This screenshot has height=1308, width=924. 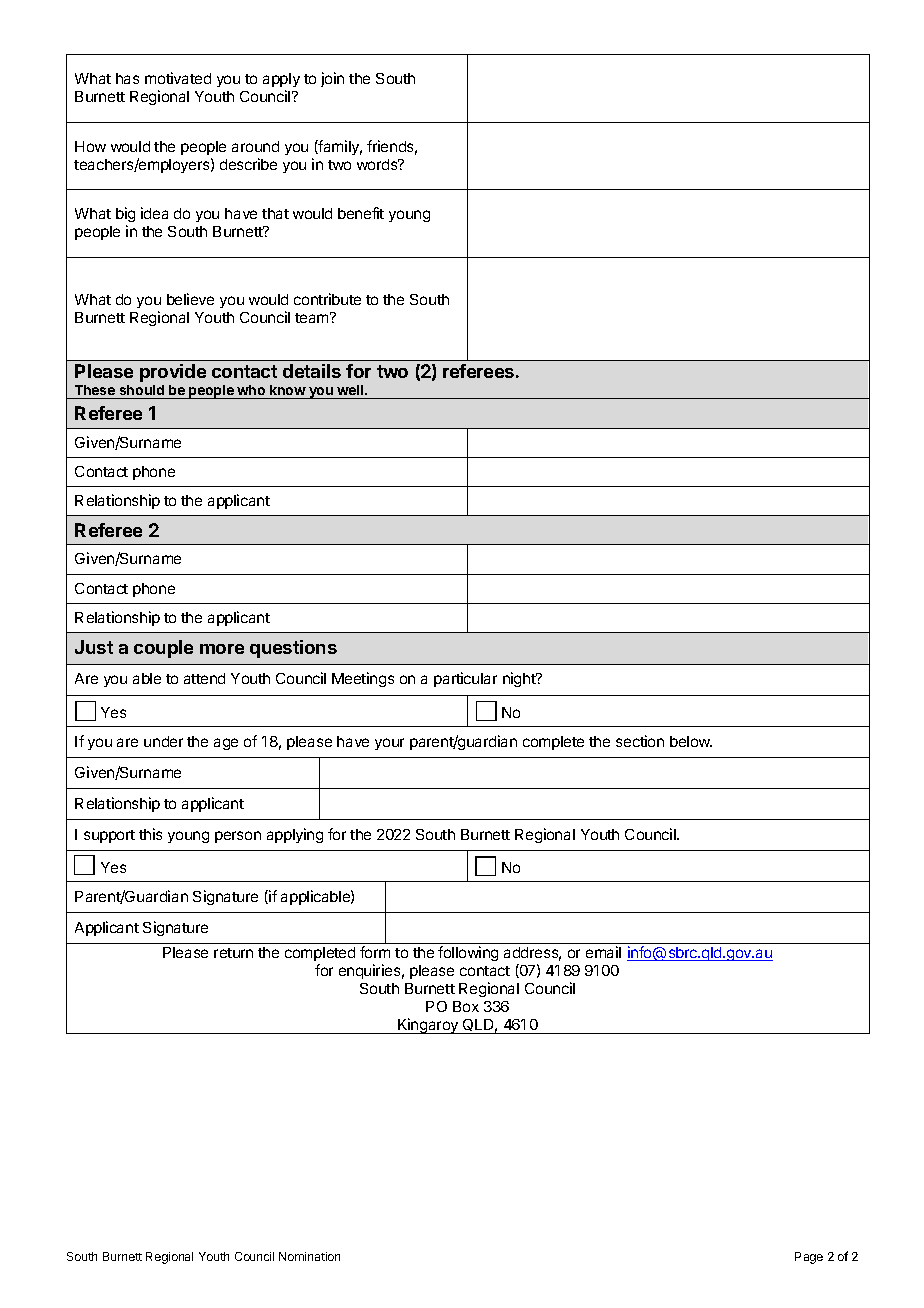 What do you see at coordinates (150, 834) in the screenshot?
I see `this` at bounding box center [150, 834].
